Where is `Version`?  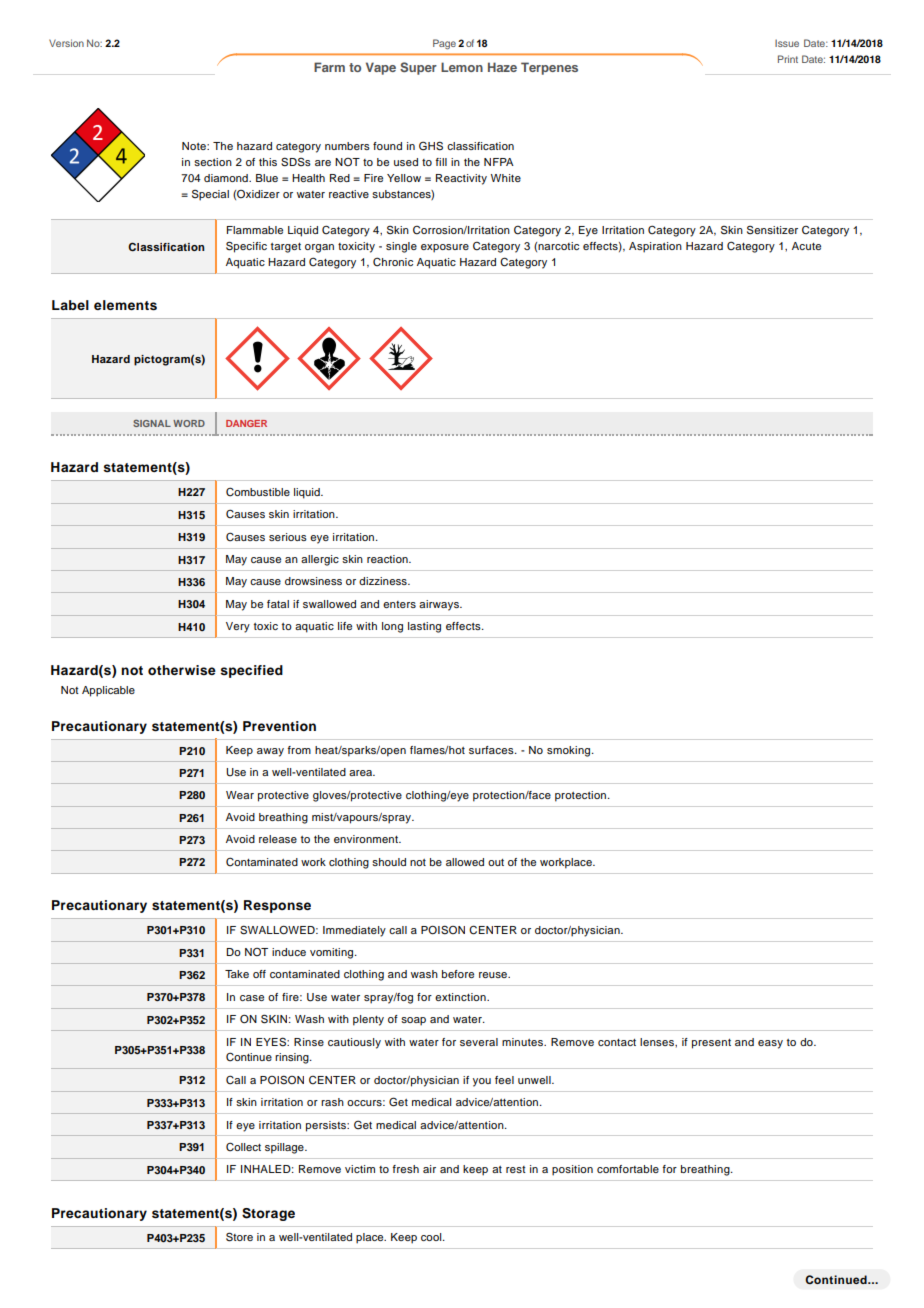 Version is located at coordinates (66, 43).
